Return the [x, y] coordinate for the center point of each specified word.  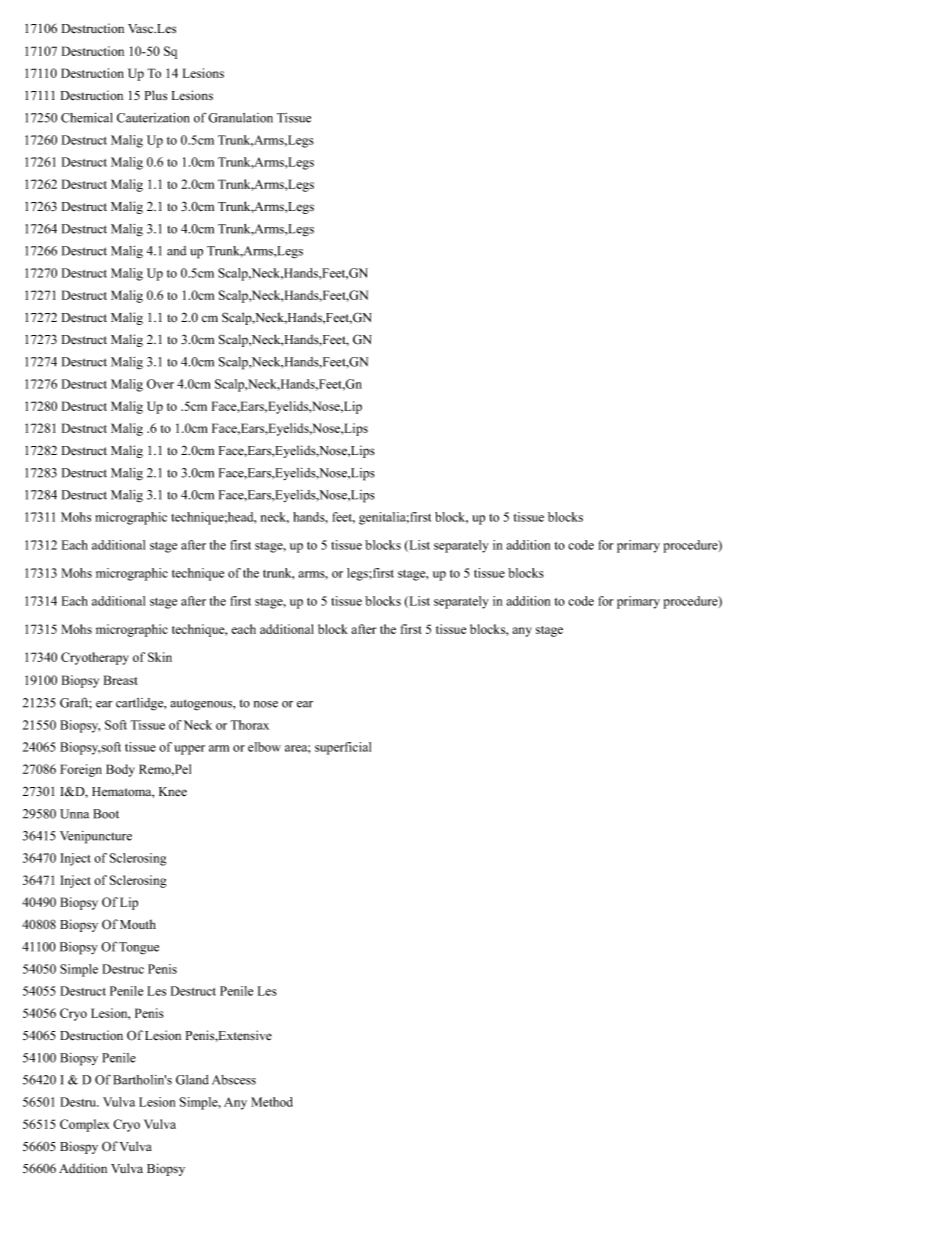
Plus [156, 95]
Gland [192, 1080]
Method [272, 1102]
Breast [120, 680]
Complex [84, 1125]
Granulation [240, 118]
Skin [160, 657]
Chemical [87, 118]
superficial [343, 748]
